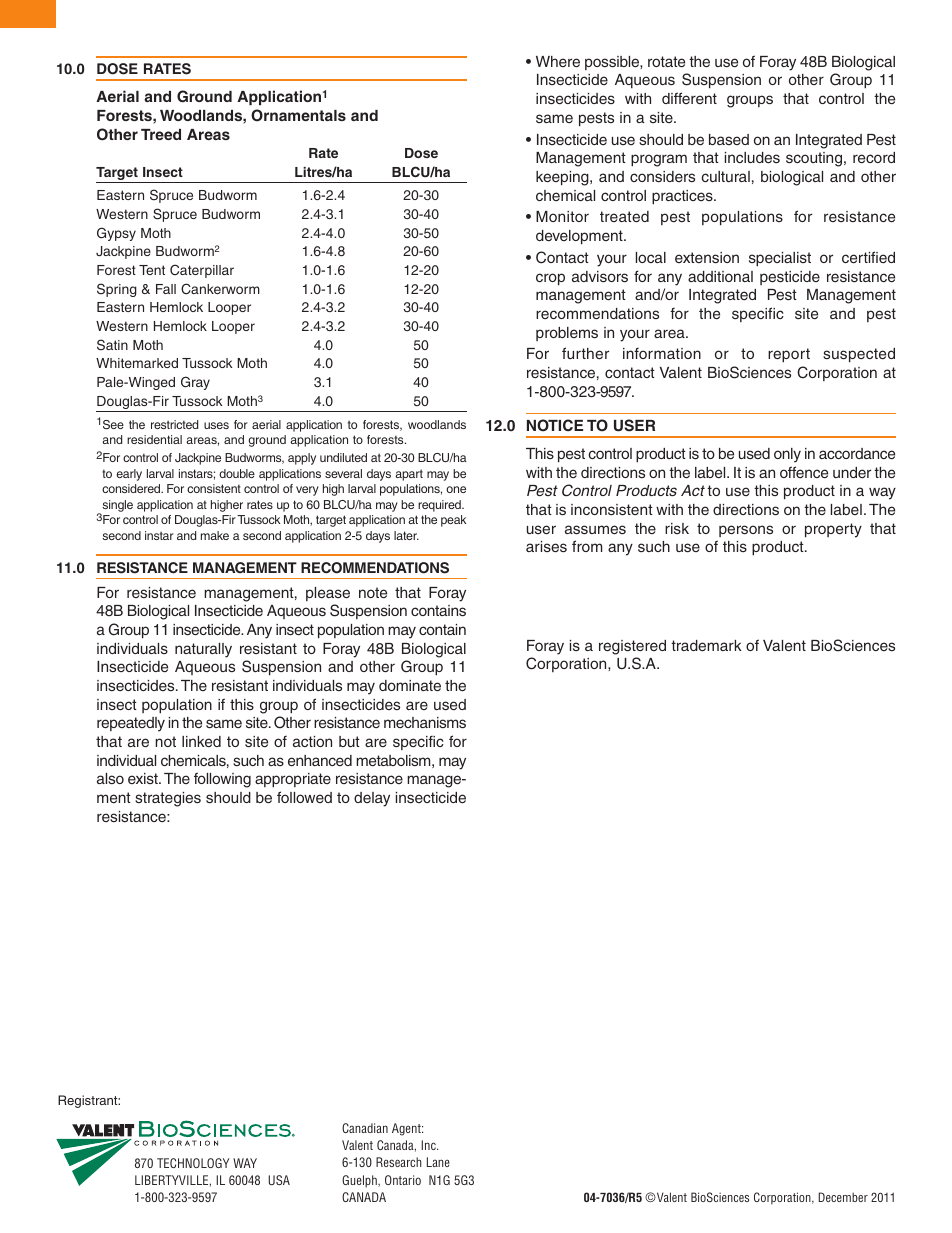  I want to click on trademark, so click(706, 645).
